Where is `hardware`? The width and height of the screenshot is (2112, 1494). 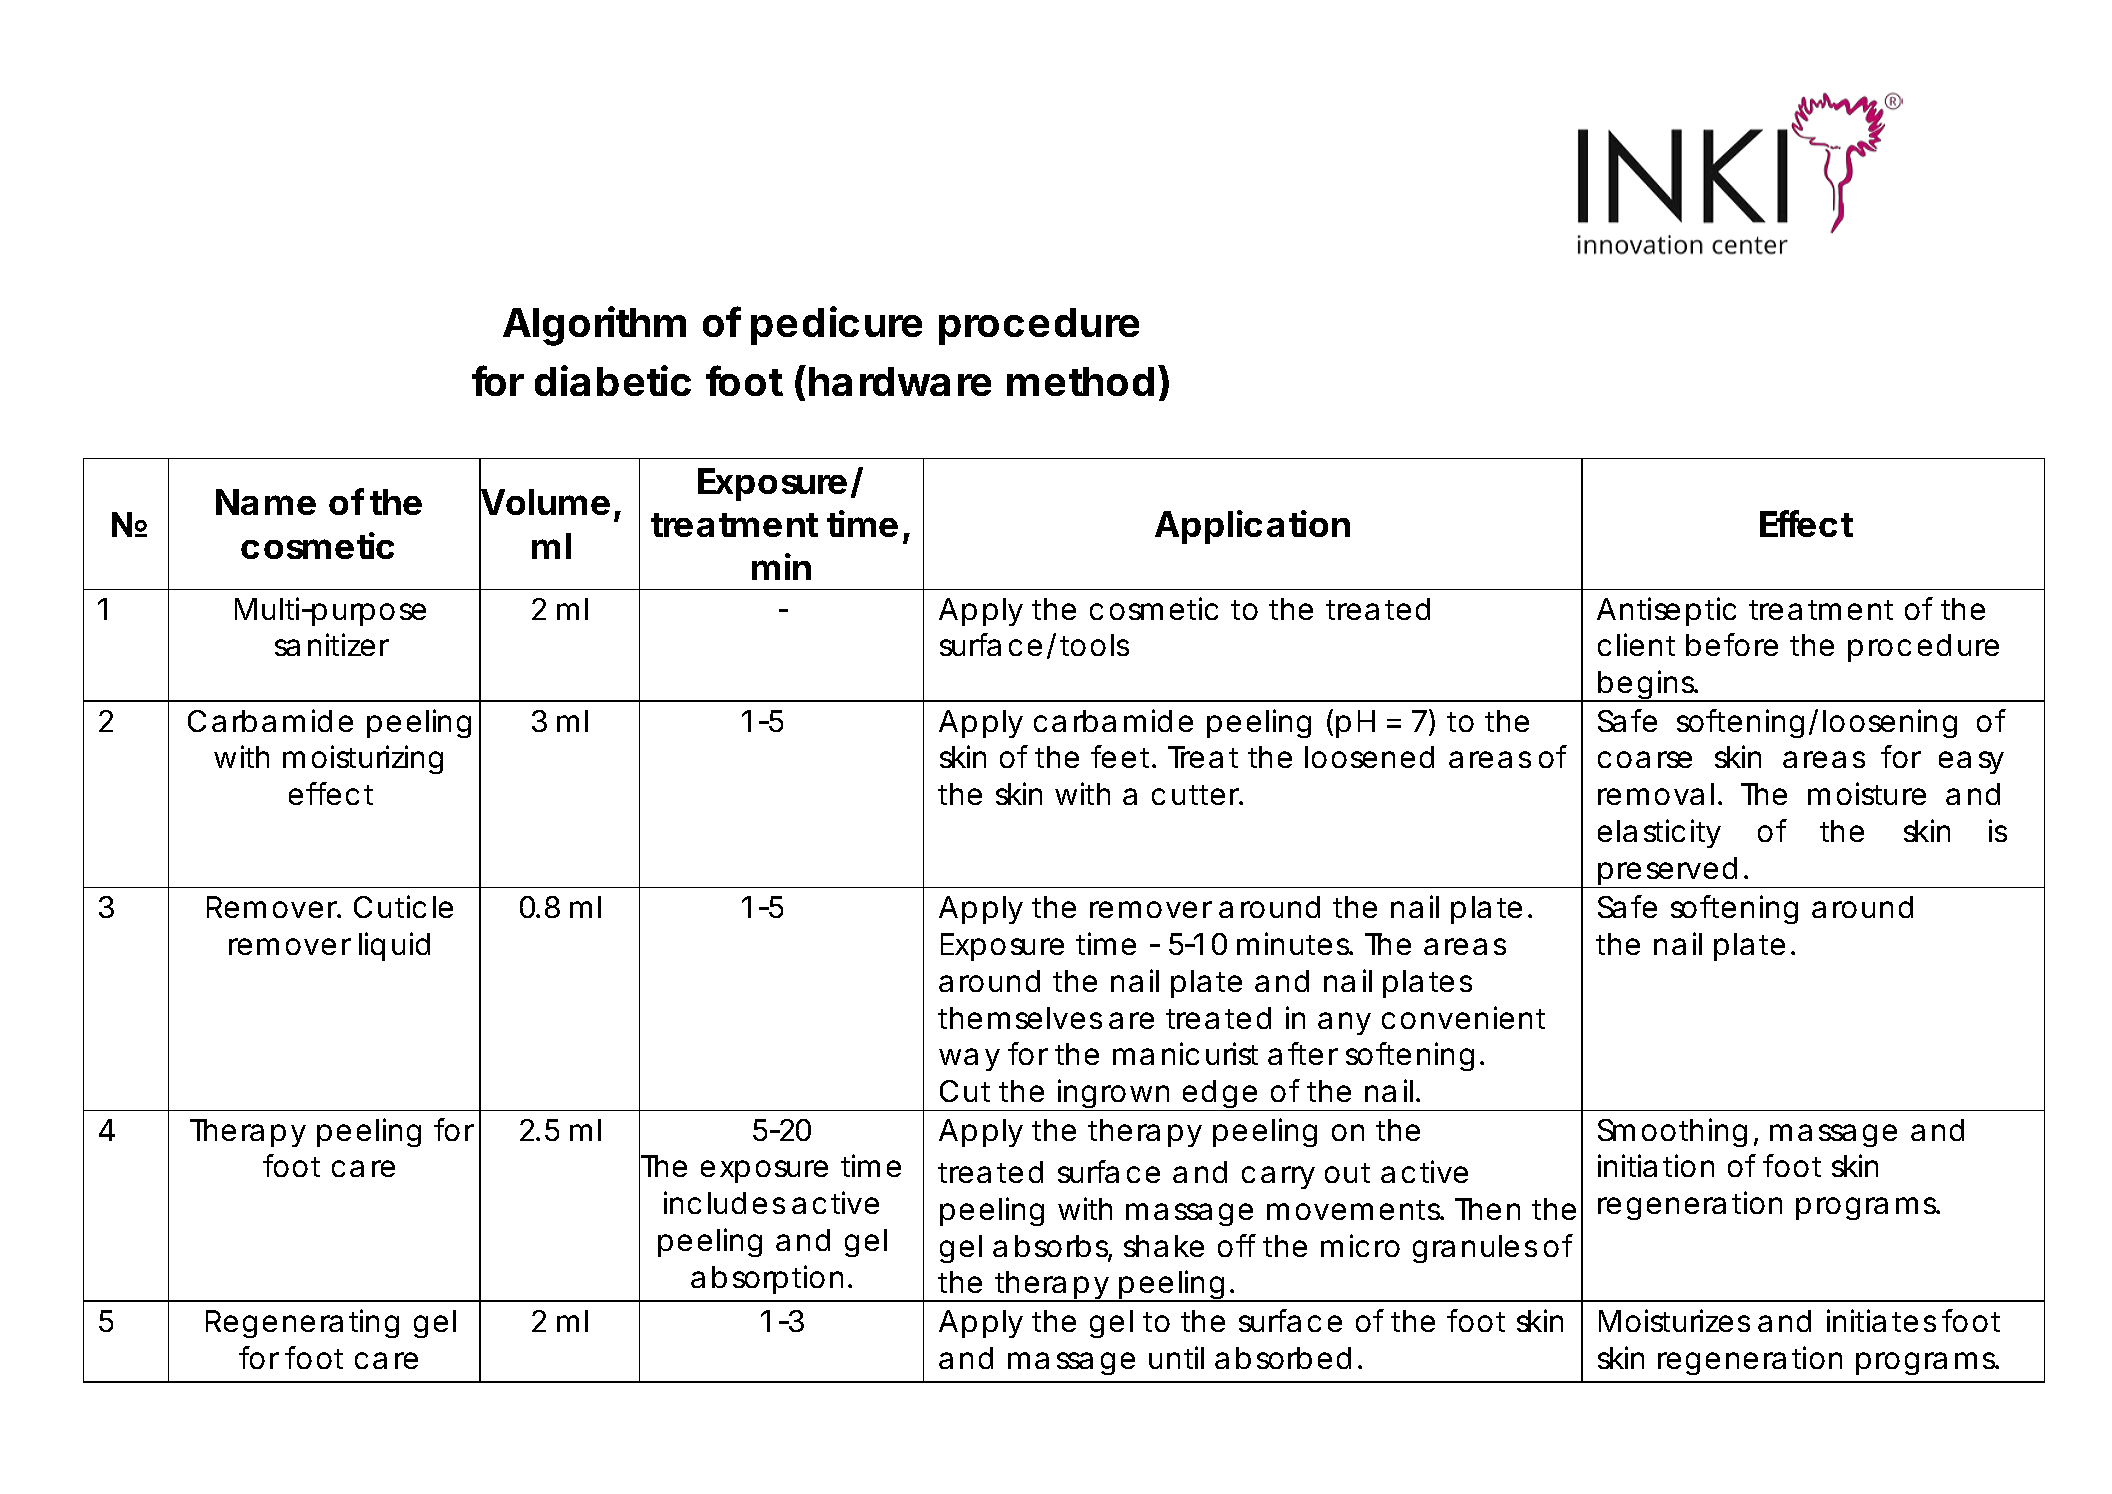
hardware is located at coordinates (900, 381).
